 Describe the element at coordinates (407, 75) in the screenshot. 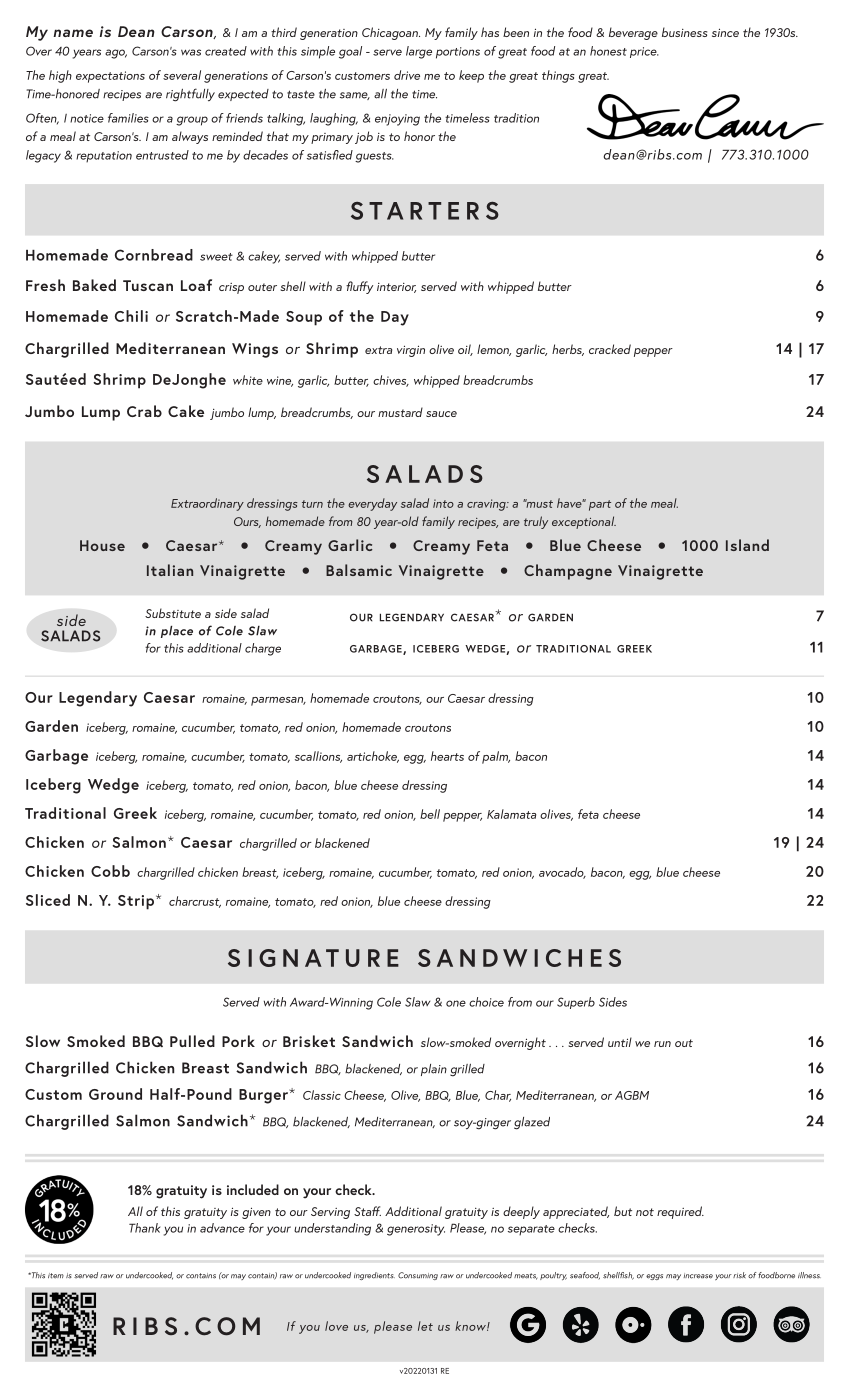

I see `drive` at that location.
